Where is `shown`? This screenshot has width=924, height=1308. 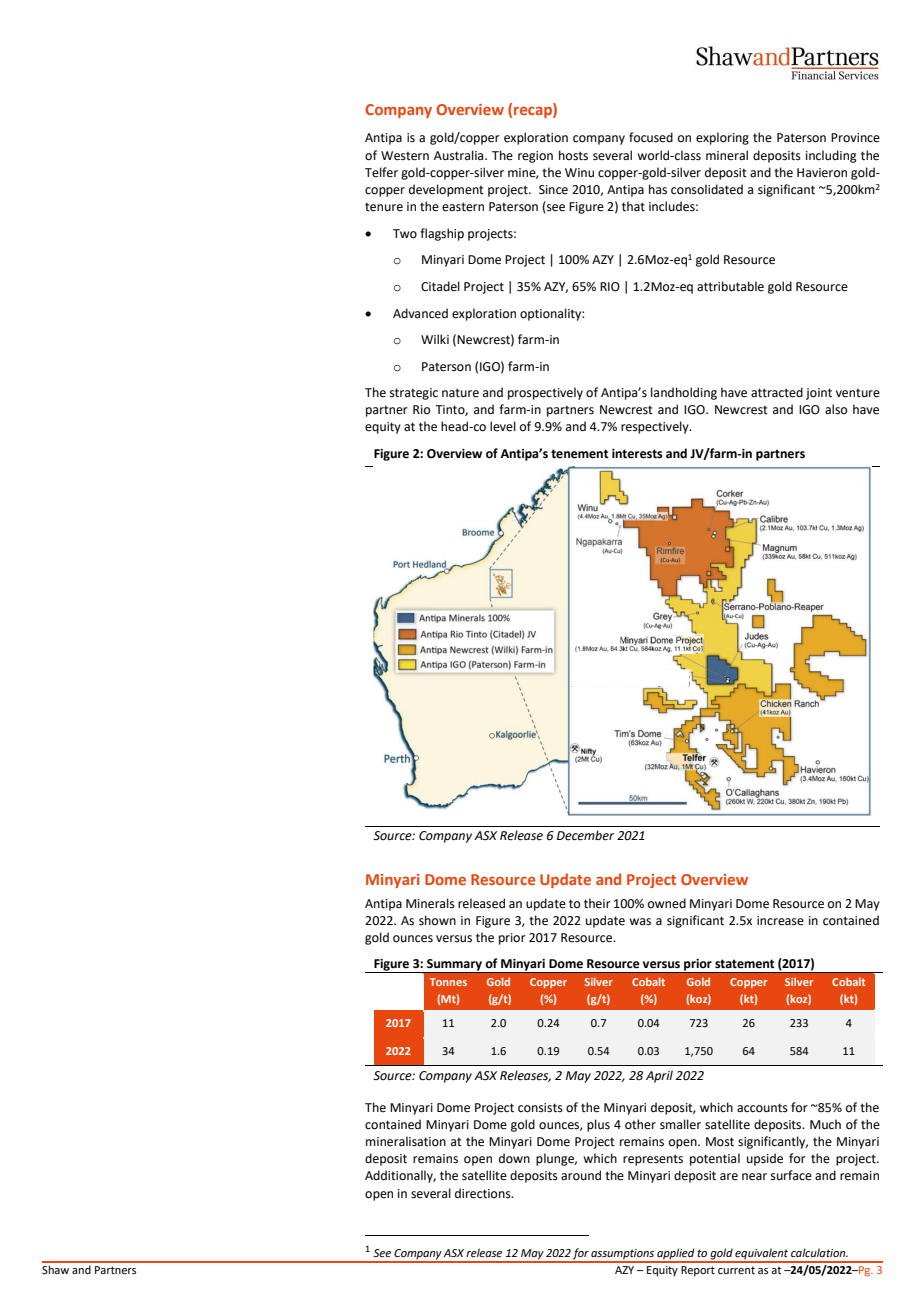
shown is located at coordinates (437, 920).
